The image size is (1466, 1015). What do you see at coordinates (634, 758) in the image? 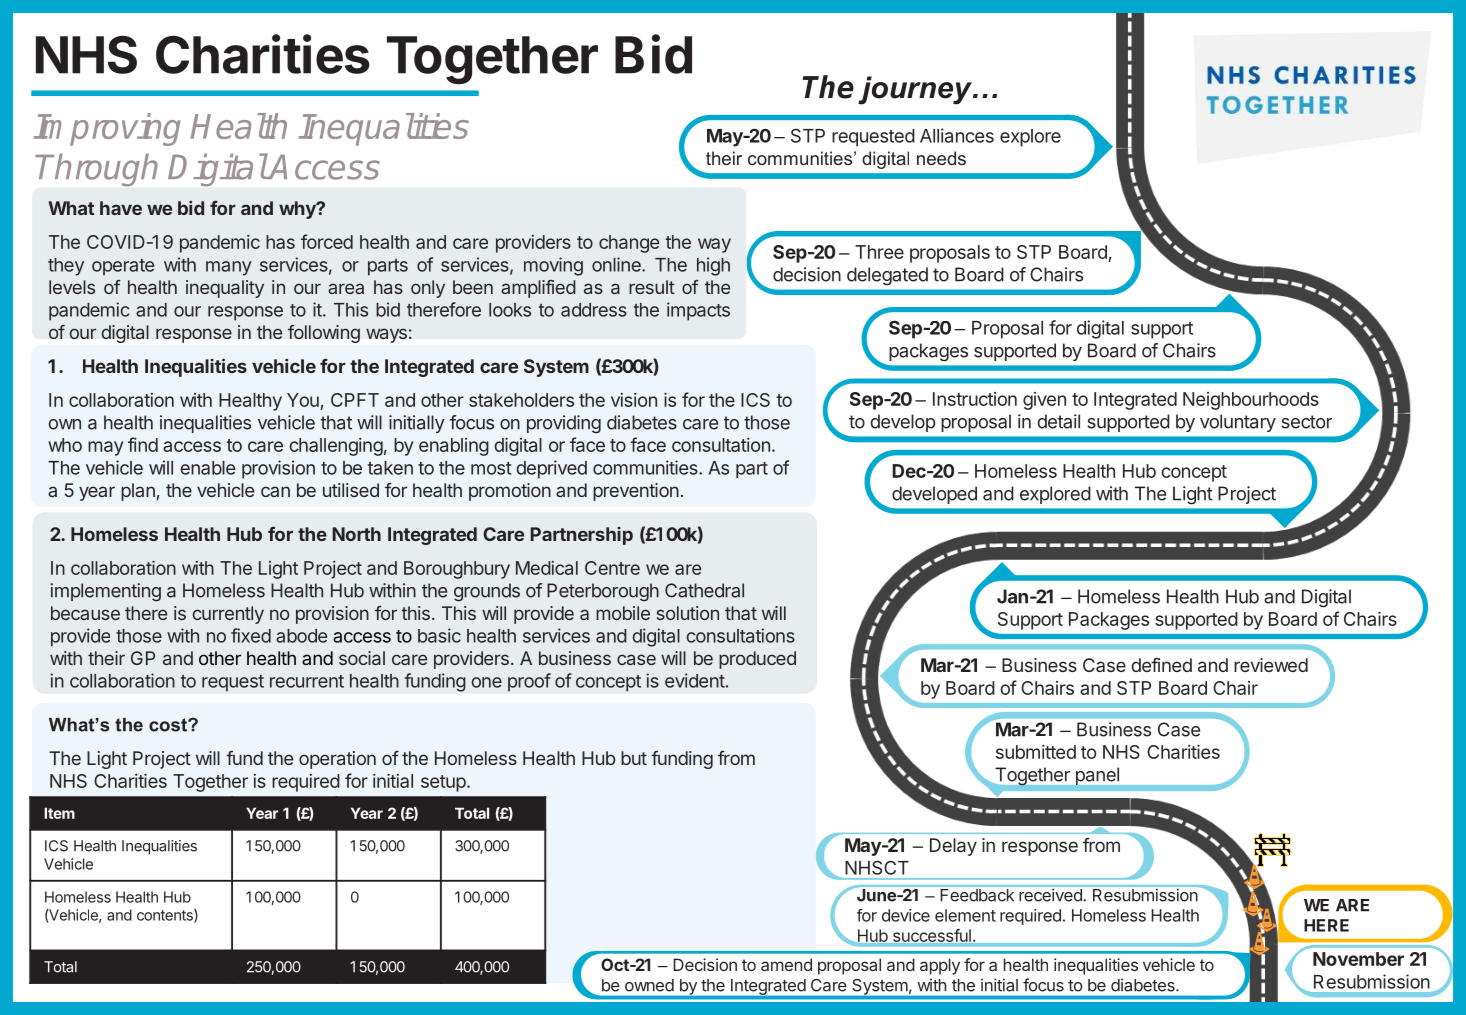
I see `but` at bounding box center [634, 758].
